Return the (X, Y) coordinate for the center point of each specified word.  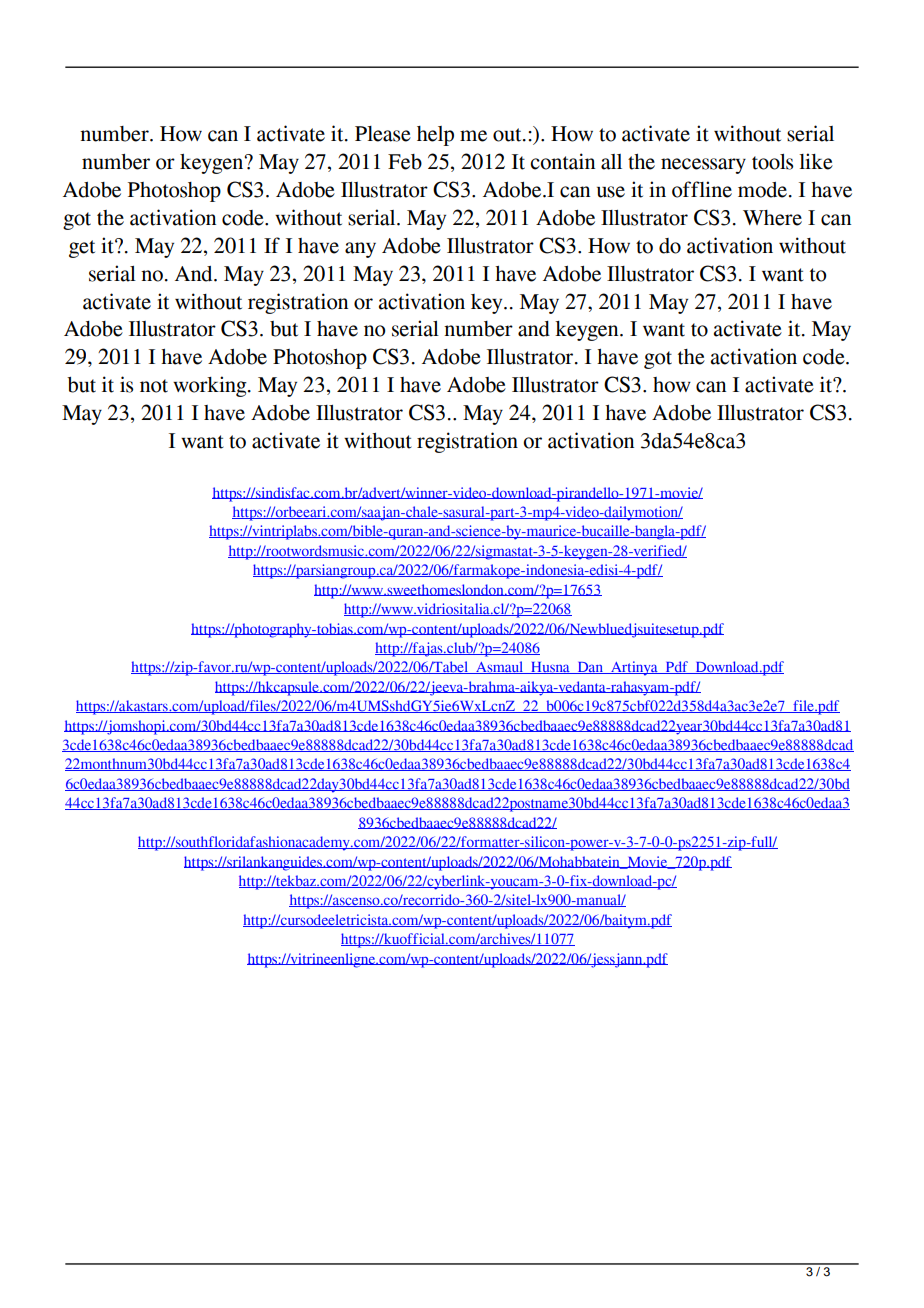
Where (772, 218)
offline (702, 189)
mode (762, 190)
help (435, 136)
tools (772, 162)
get (82, 249)
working (211, 386)
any (360, 250)
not (154, 386)
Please (383, 134)
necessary (703, 166)
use (611, 192)
